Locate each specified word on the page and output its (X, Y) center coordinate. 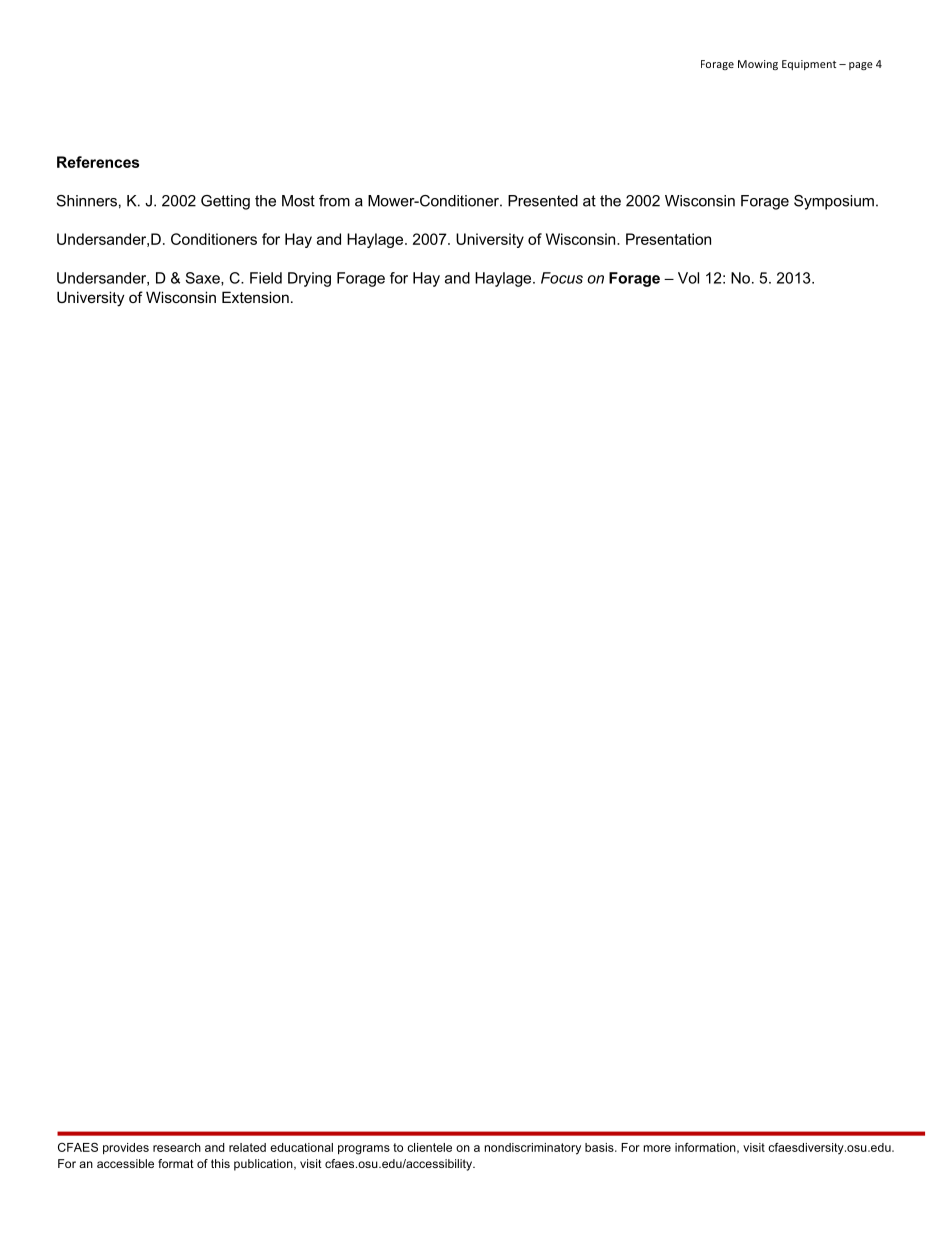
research (177, 1147)
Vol (688, 278)
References (98, 162)
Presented (543, 201)
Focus (562, 278)
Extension (255, 297)
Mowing (758, 65)
